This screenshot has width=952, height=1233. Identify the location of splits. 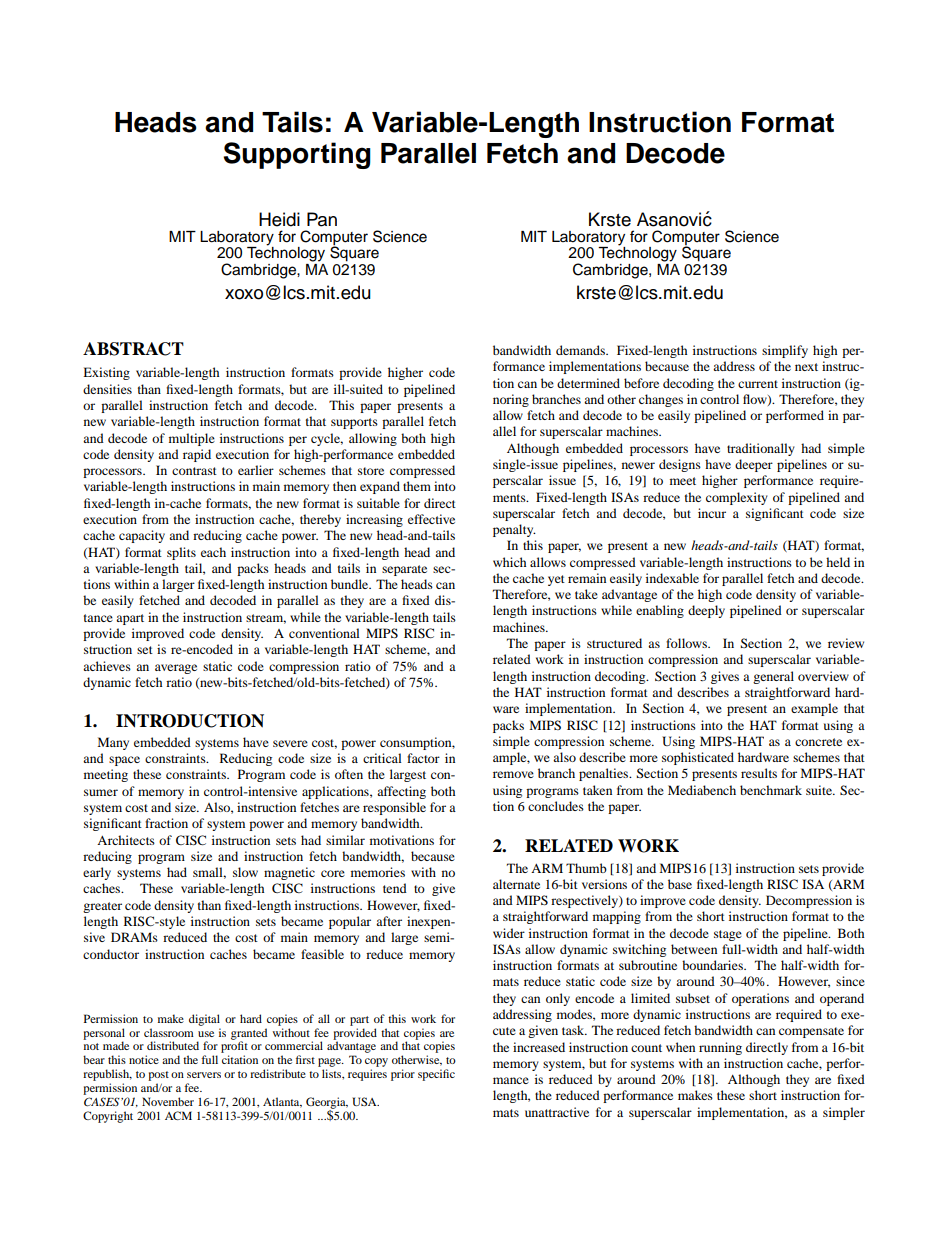
(181, 553).
